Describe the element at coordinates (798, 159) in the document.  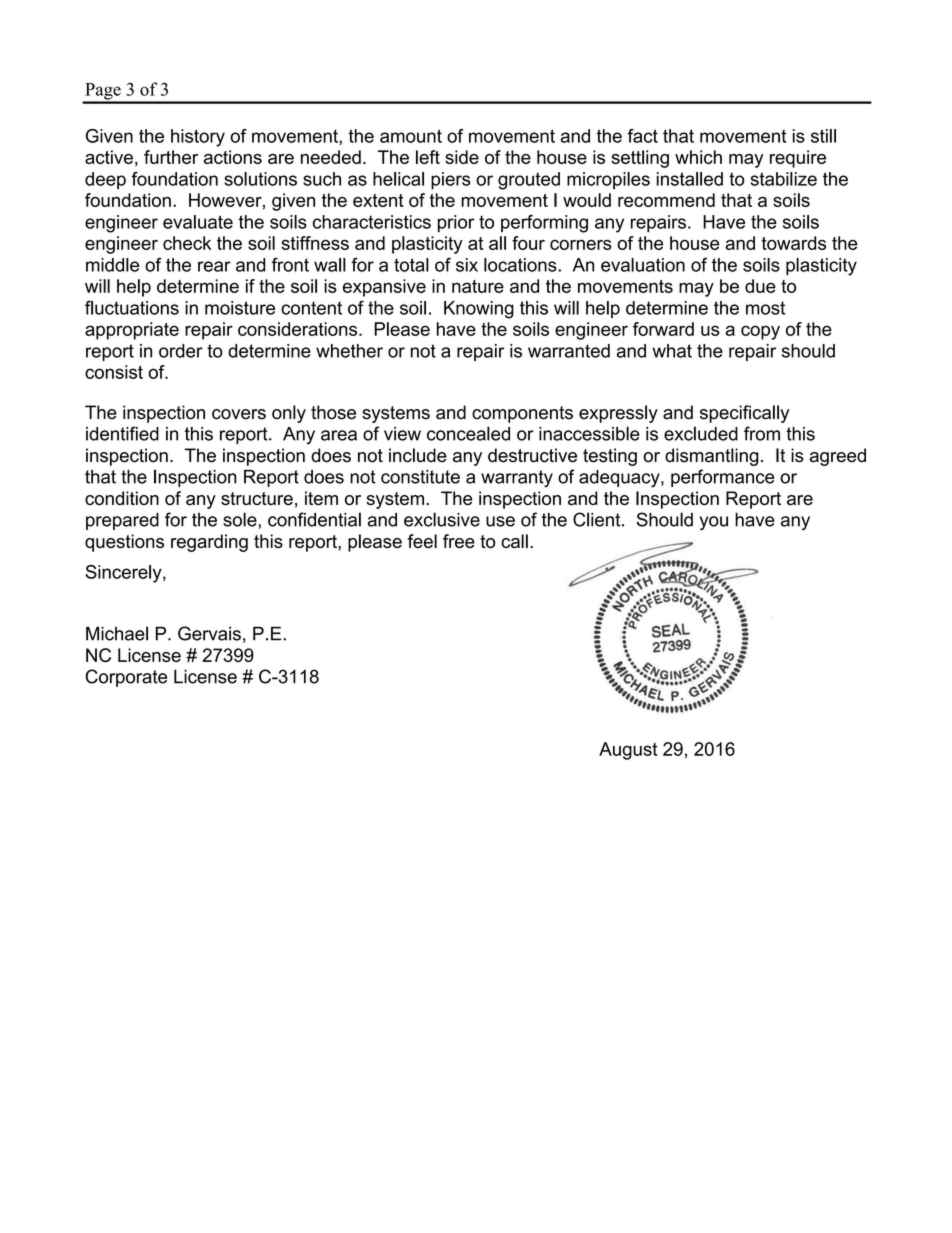
I see `require` at that location.
